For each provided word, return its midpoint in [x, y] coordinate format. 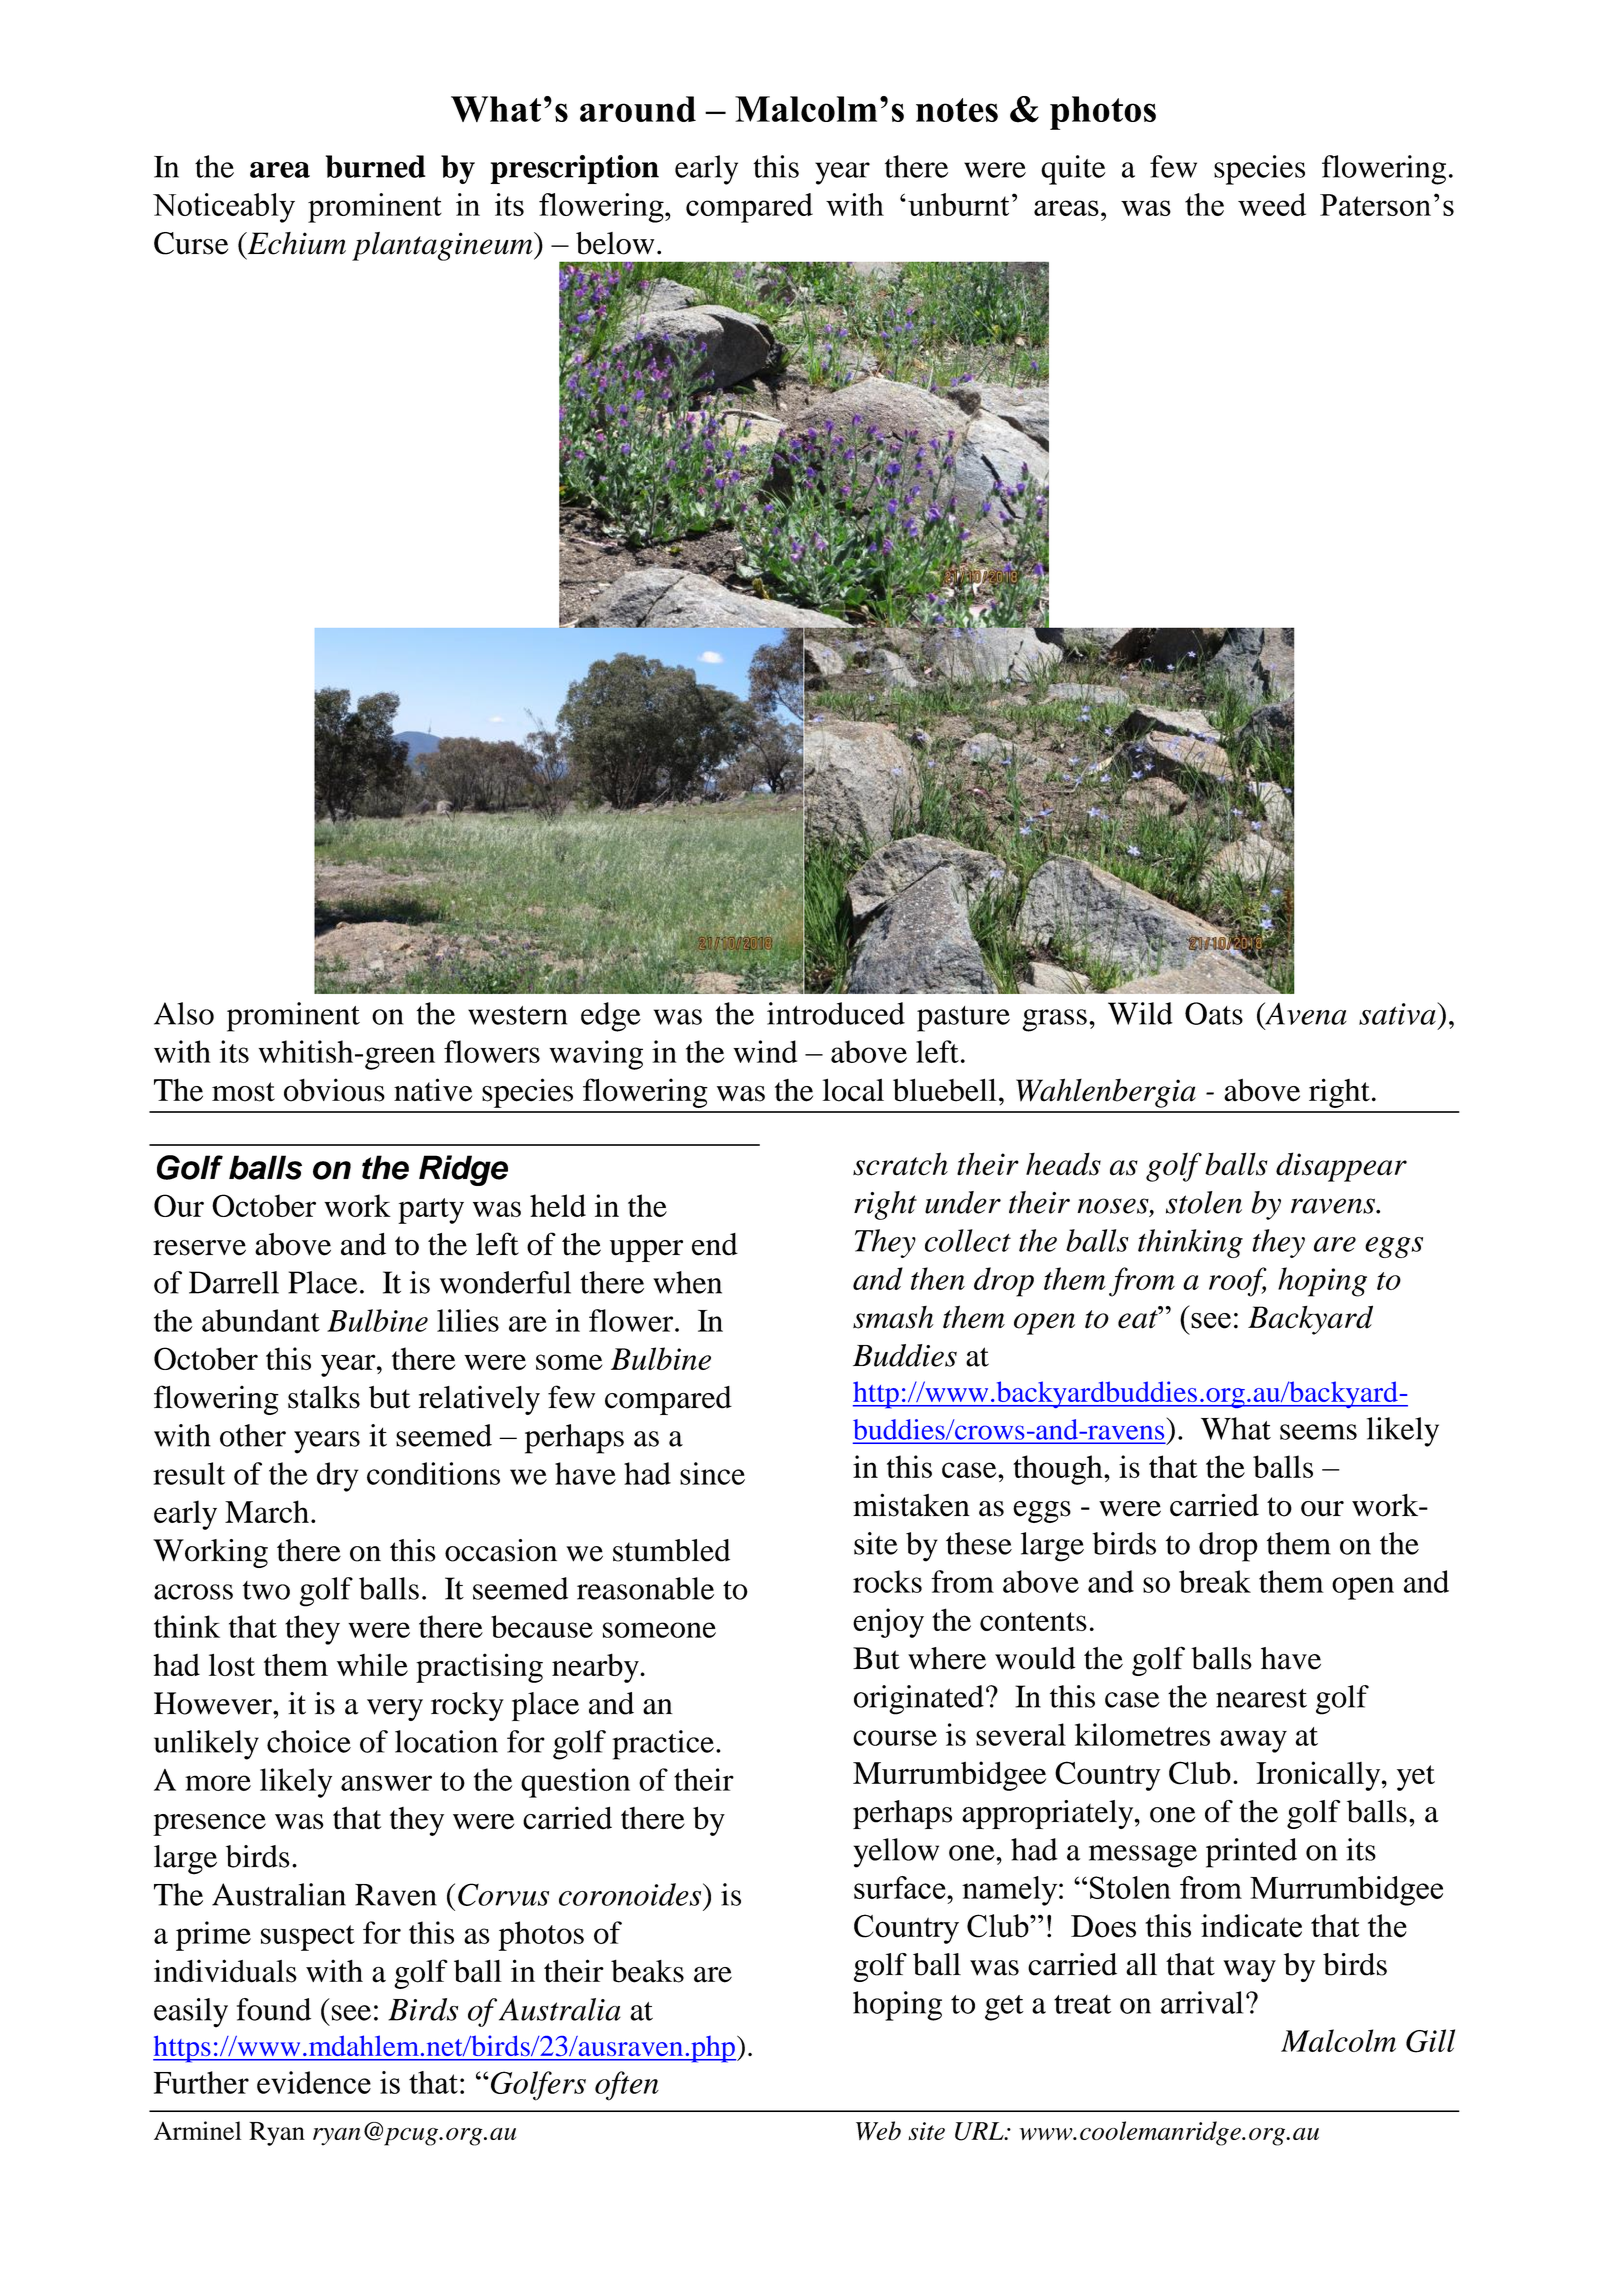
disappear [1341, 1167]
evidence [314, 2082]
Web [878, 2130]
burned [376, 166]
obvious [334, 1090]
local [853, 1090]
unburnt [958, 204]
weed [1272, 204]
